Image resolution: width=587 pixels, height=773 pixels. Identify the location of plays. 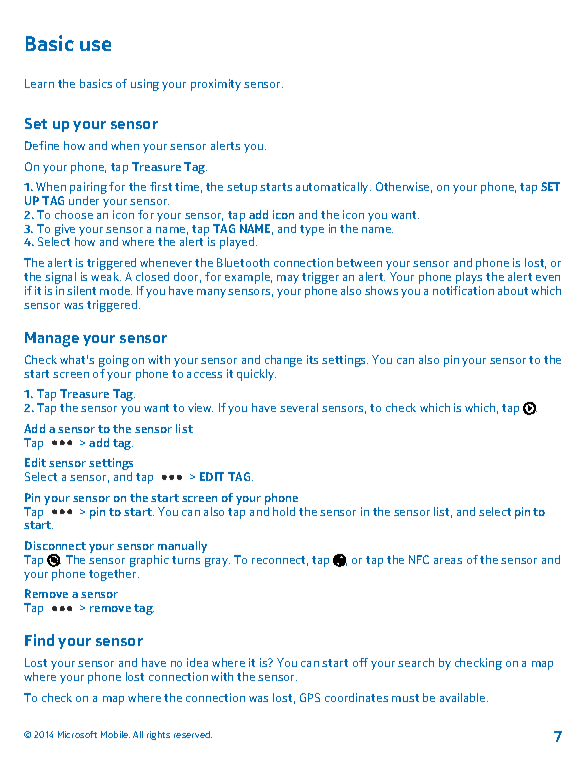
(468, 279).
